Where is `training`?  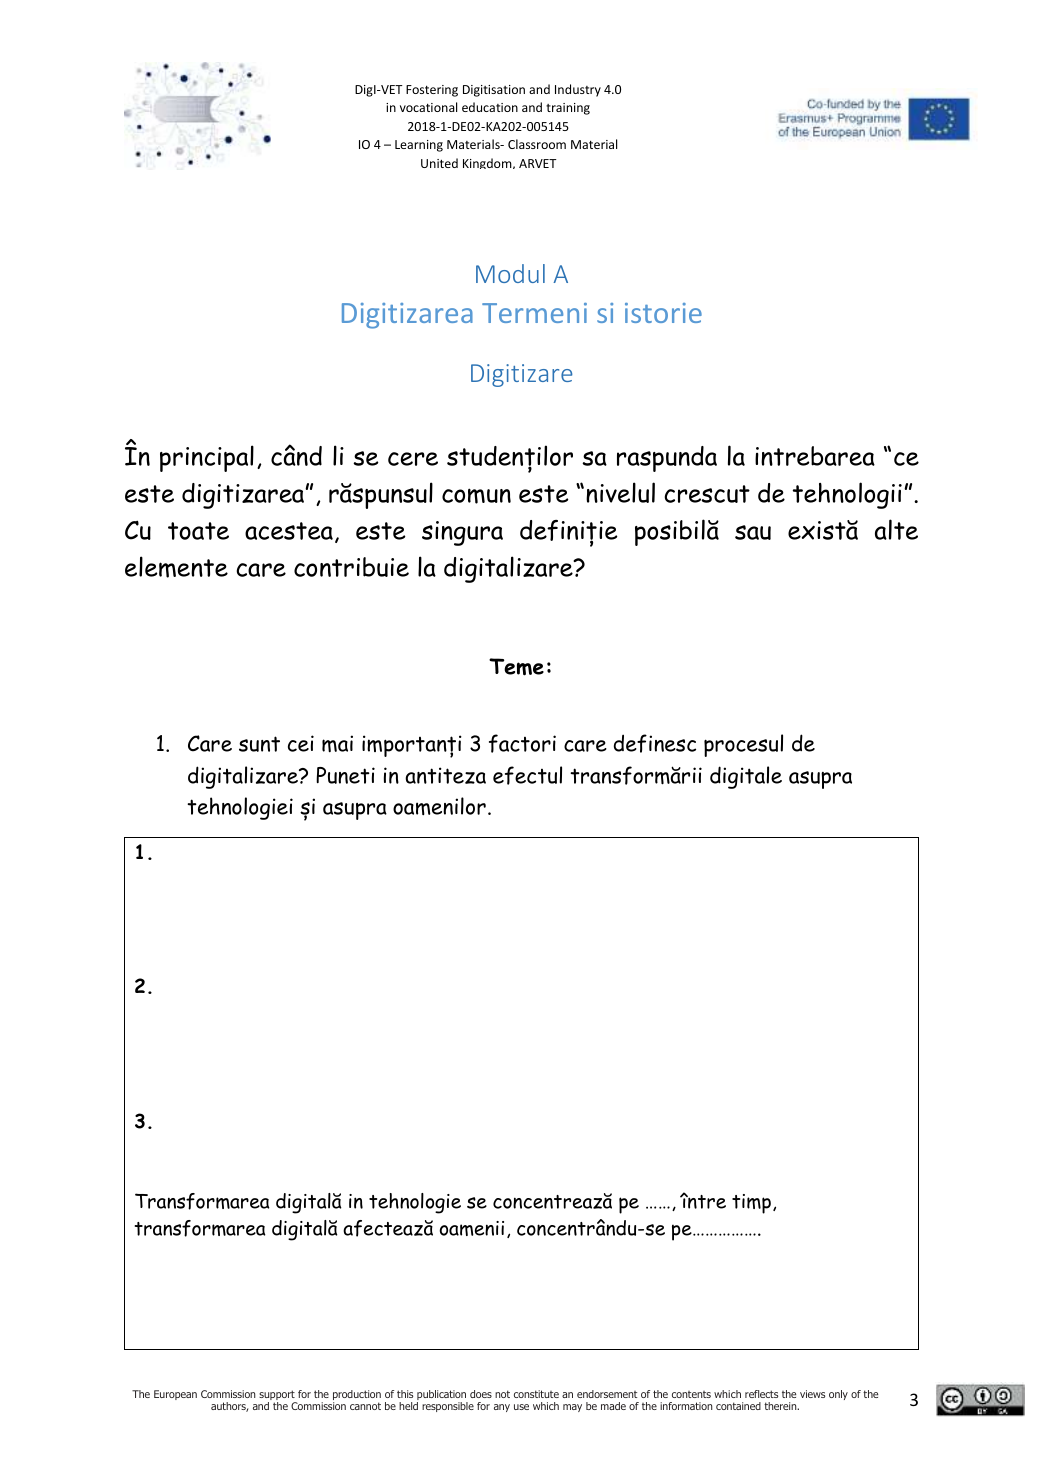
training is located at coordinates (568, 109).
